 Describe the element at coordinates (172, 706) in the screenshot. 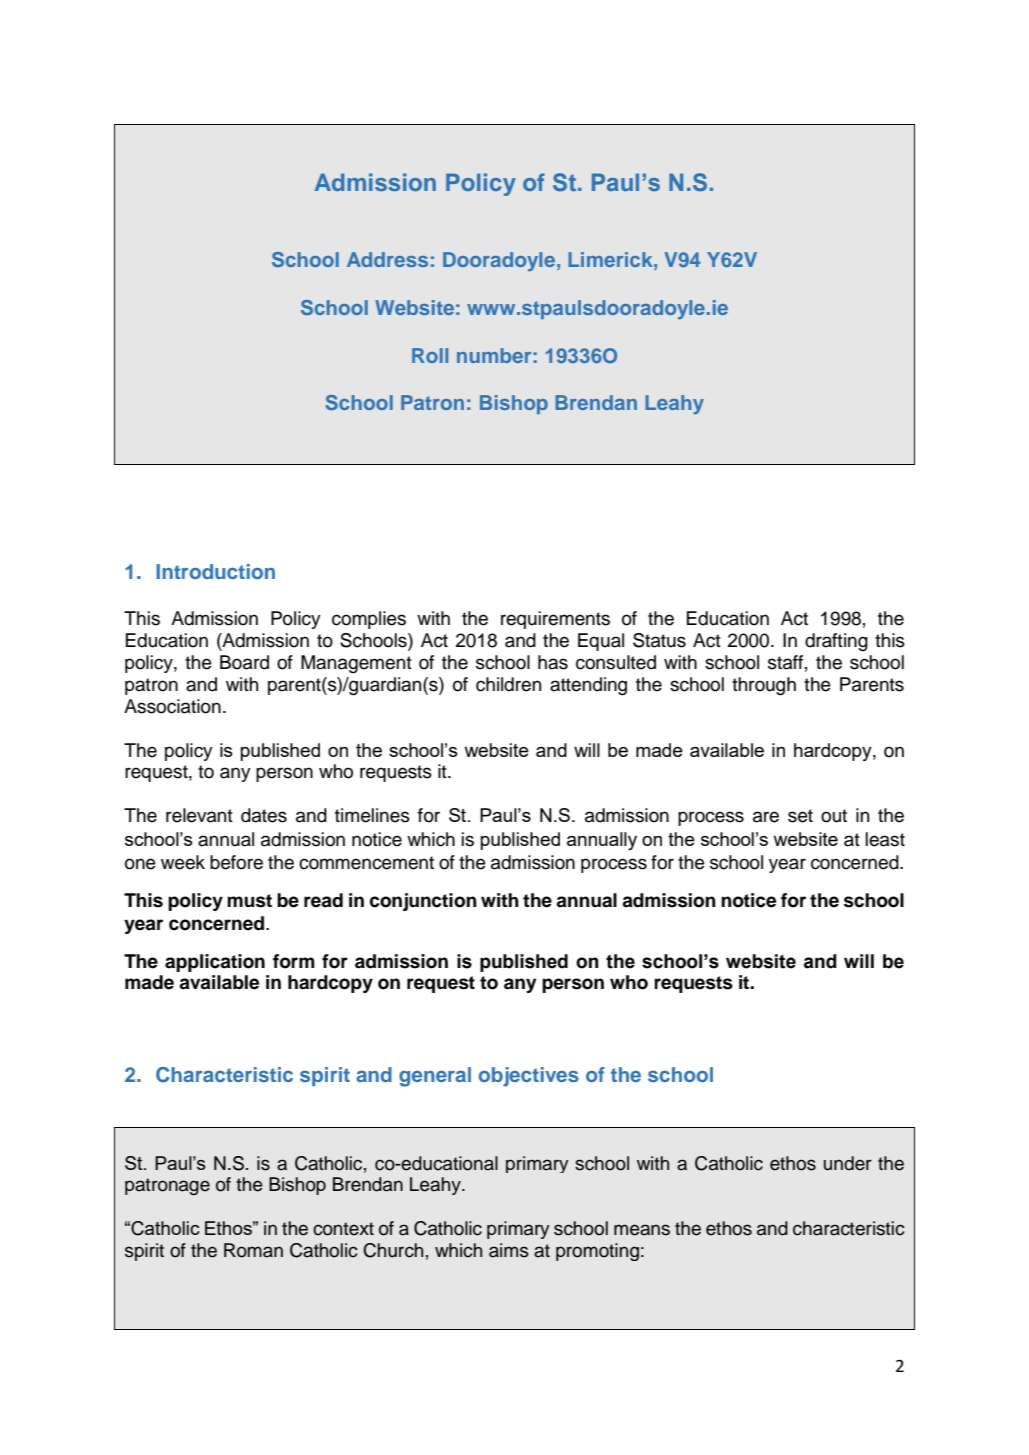

I see `Association` at that location.
